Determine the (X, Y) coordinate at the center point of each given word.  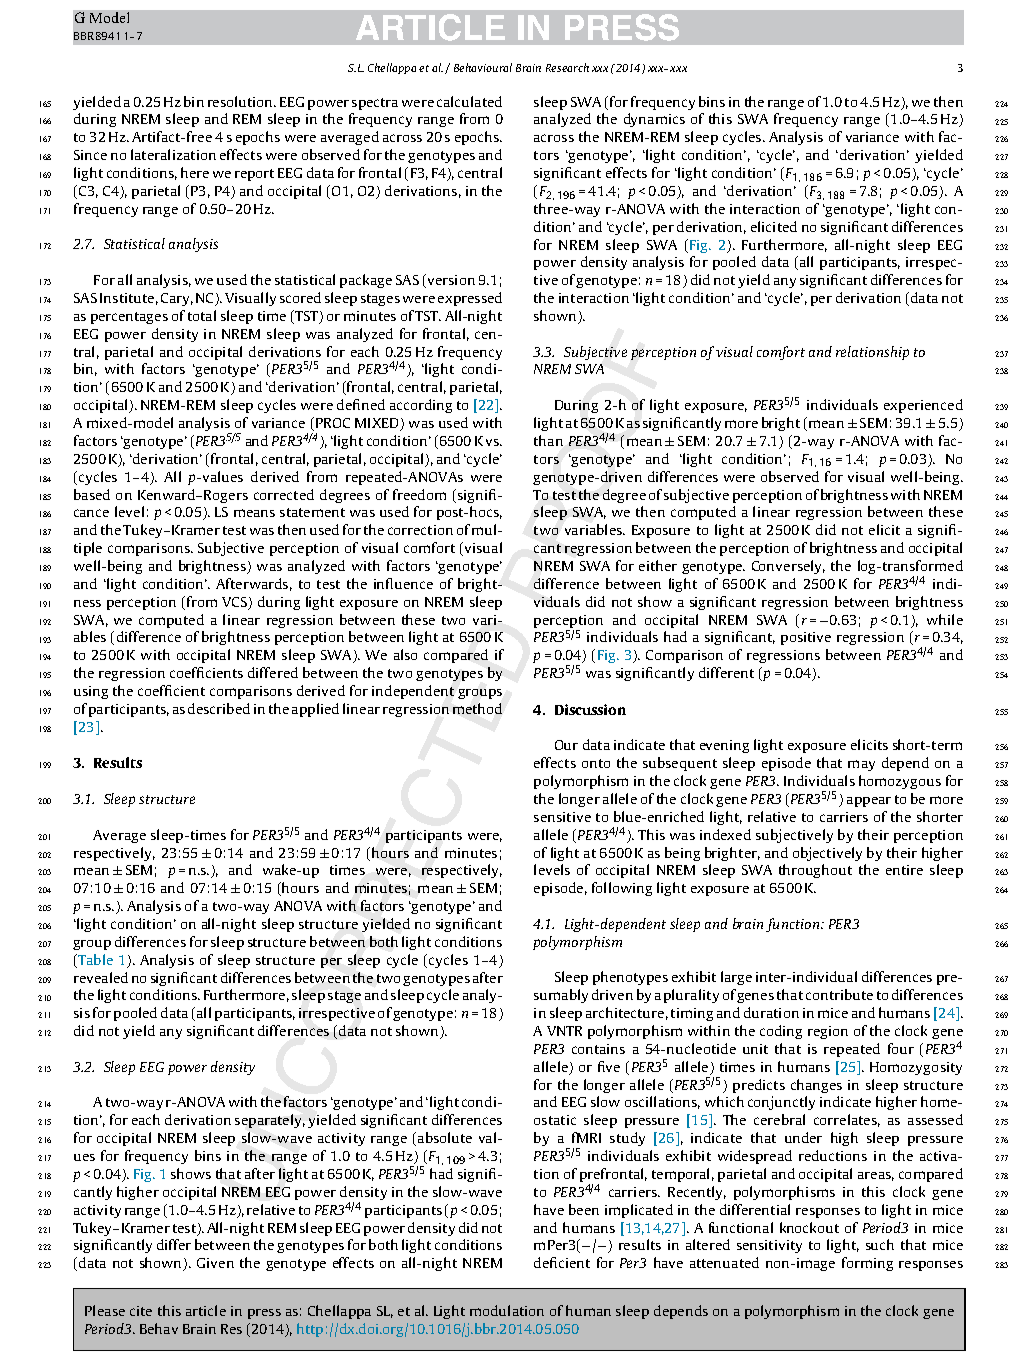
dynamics (654, 120)
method (477, 708)
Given (215, 1263)
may (861, 765)
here (195, 172)
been (584, 1209)
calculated (469, 101)
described (219, 708)
